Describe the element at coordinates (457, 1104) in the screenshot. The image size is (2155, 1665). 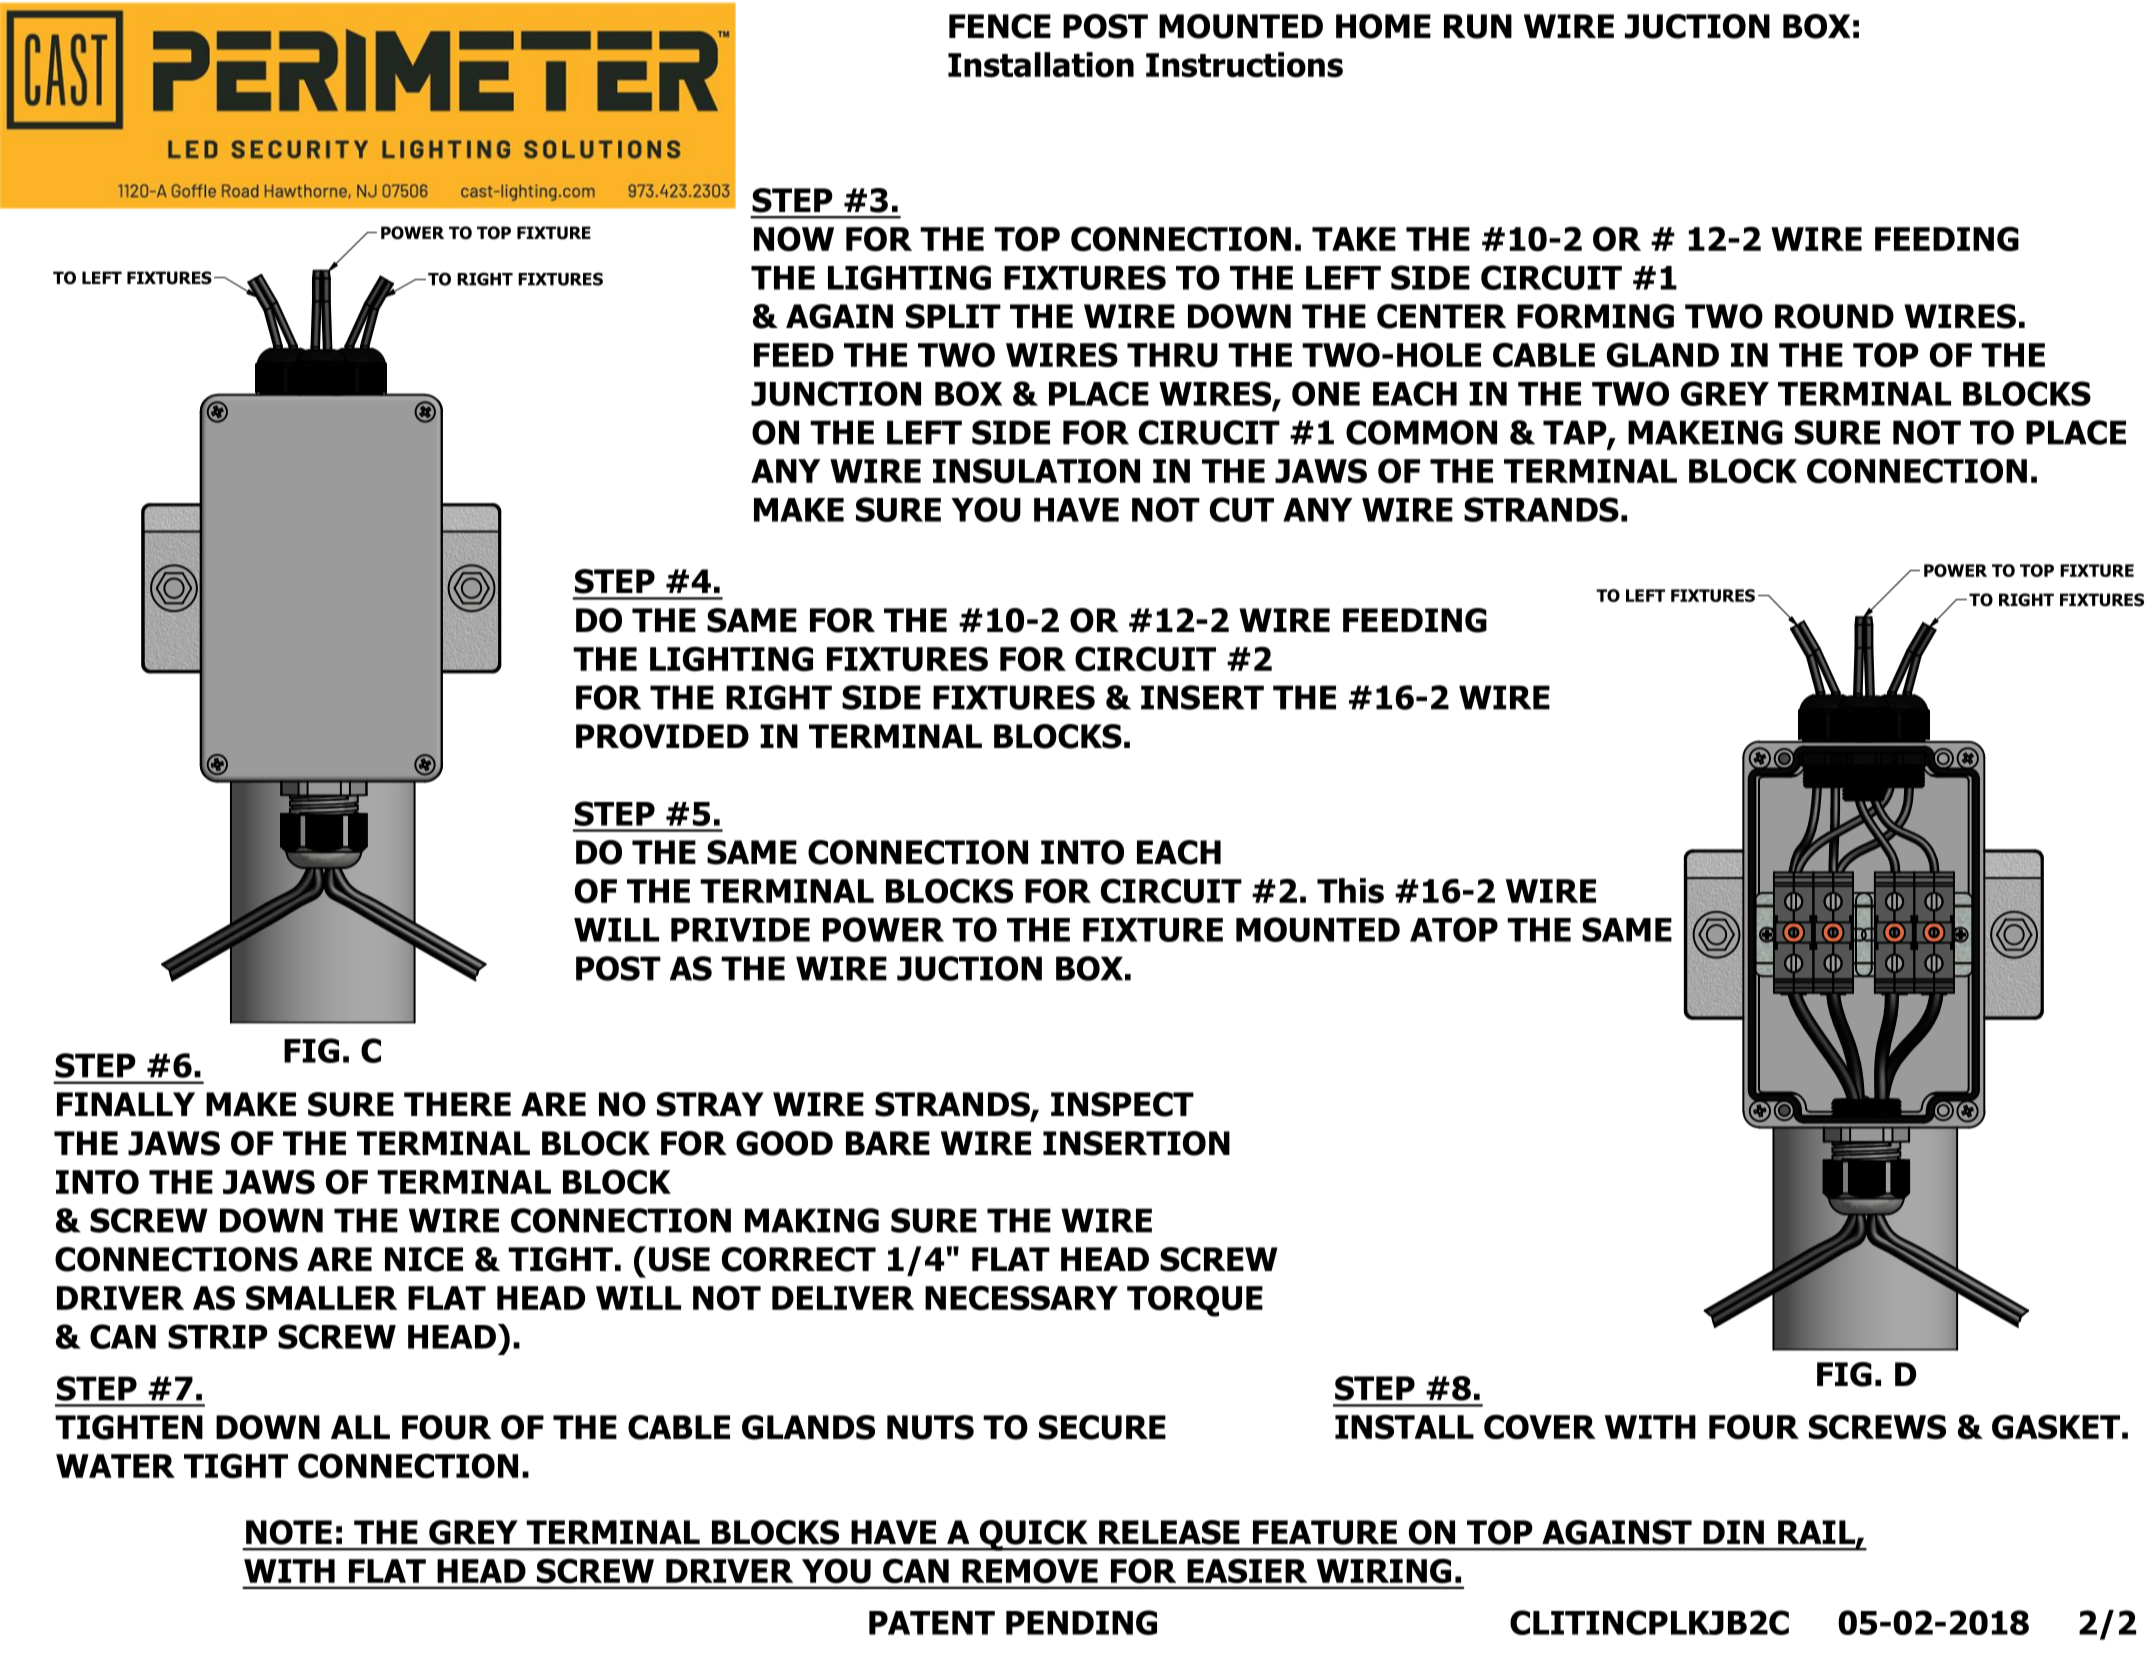
I see `THERE` at that location.
